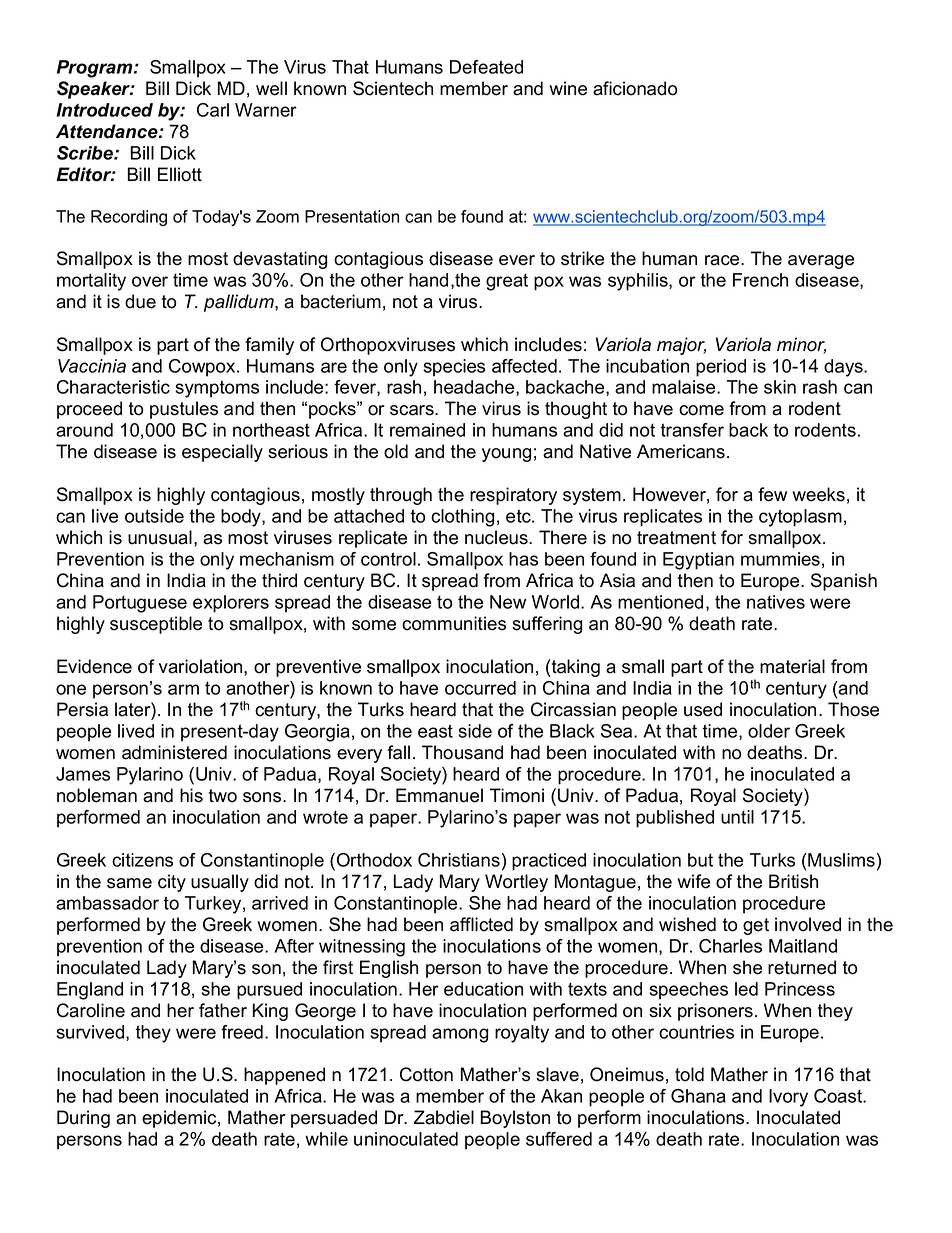 This screenshot has width=952, height=1233. I want to click on Portuguese, so click(140, 604).
